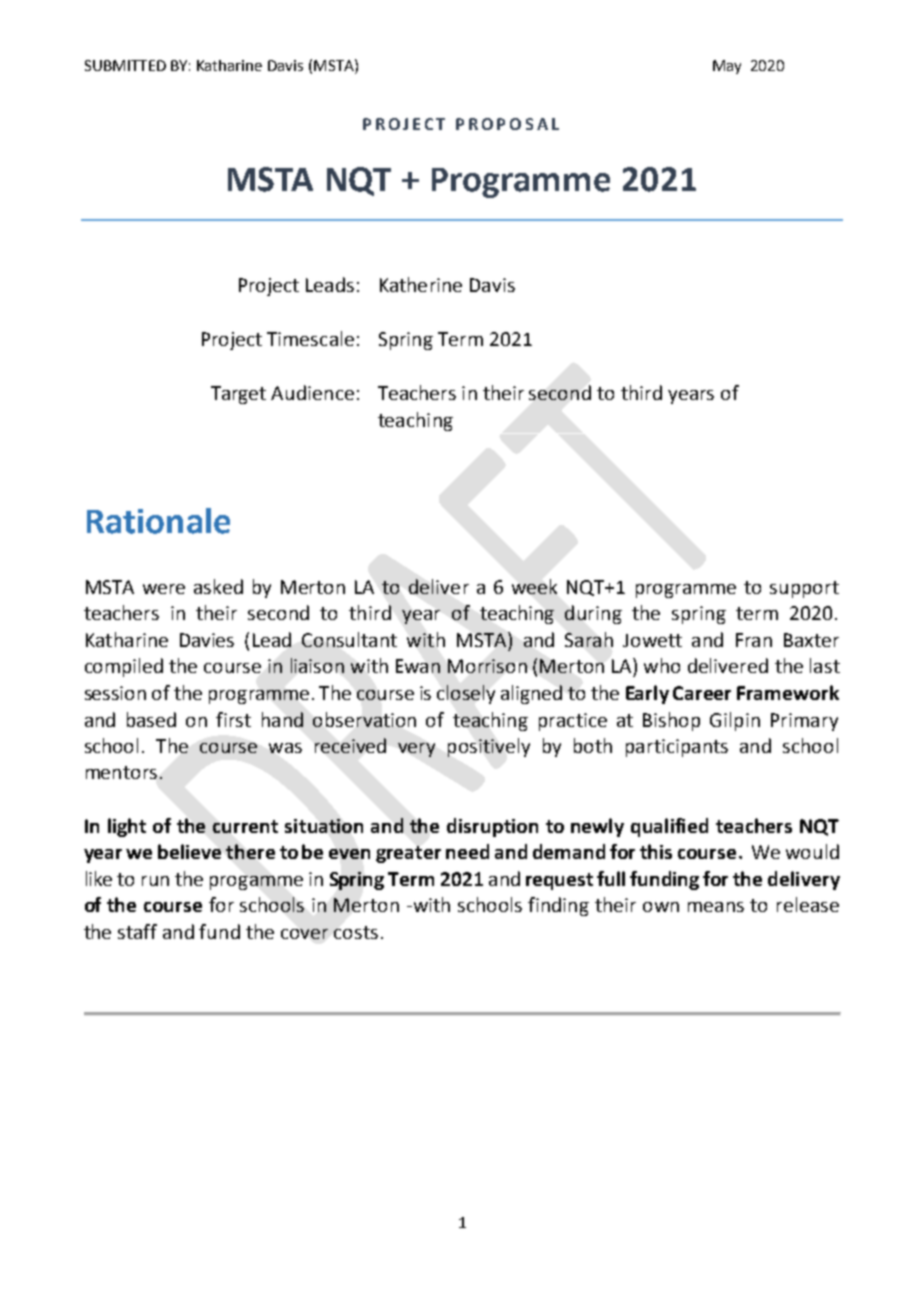 This document has width=924, height=1308. Describe the element at coordinates (534, 586) in the document. I see `week` at that location.
